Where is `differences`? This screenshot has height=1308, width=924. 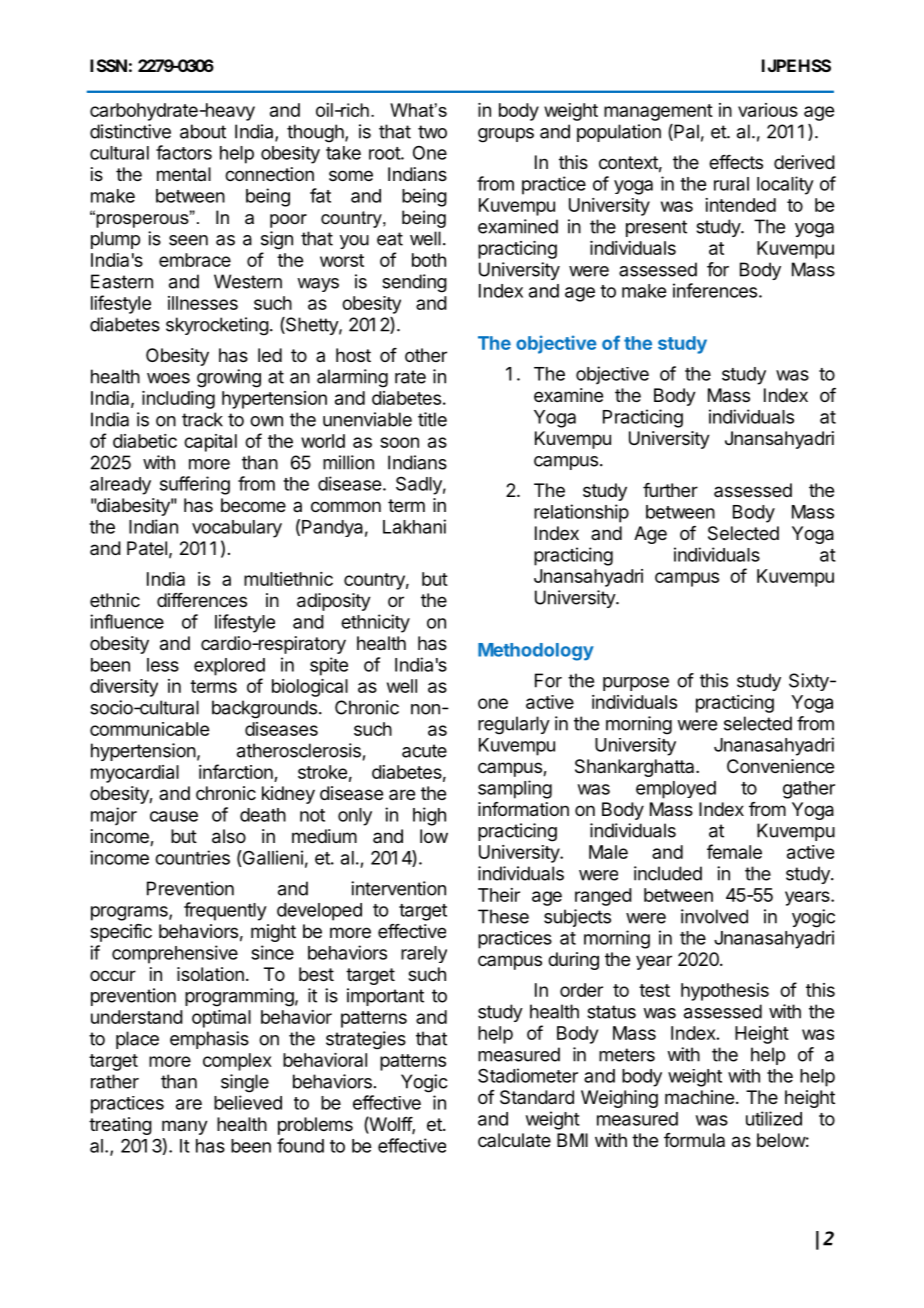
differences is located at coordinates (202, 600).
